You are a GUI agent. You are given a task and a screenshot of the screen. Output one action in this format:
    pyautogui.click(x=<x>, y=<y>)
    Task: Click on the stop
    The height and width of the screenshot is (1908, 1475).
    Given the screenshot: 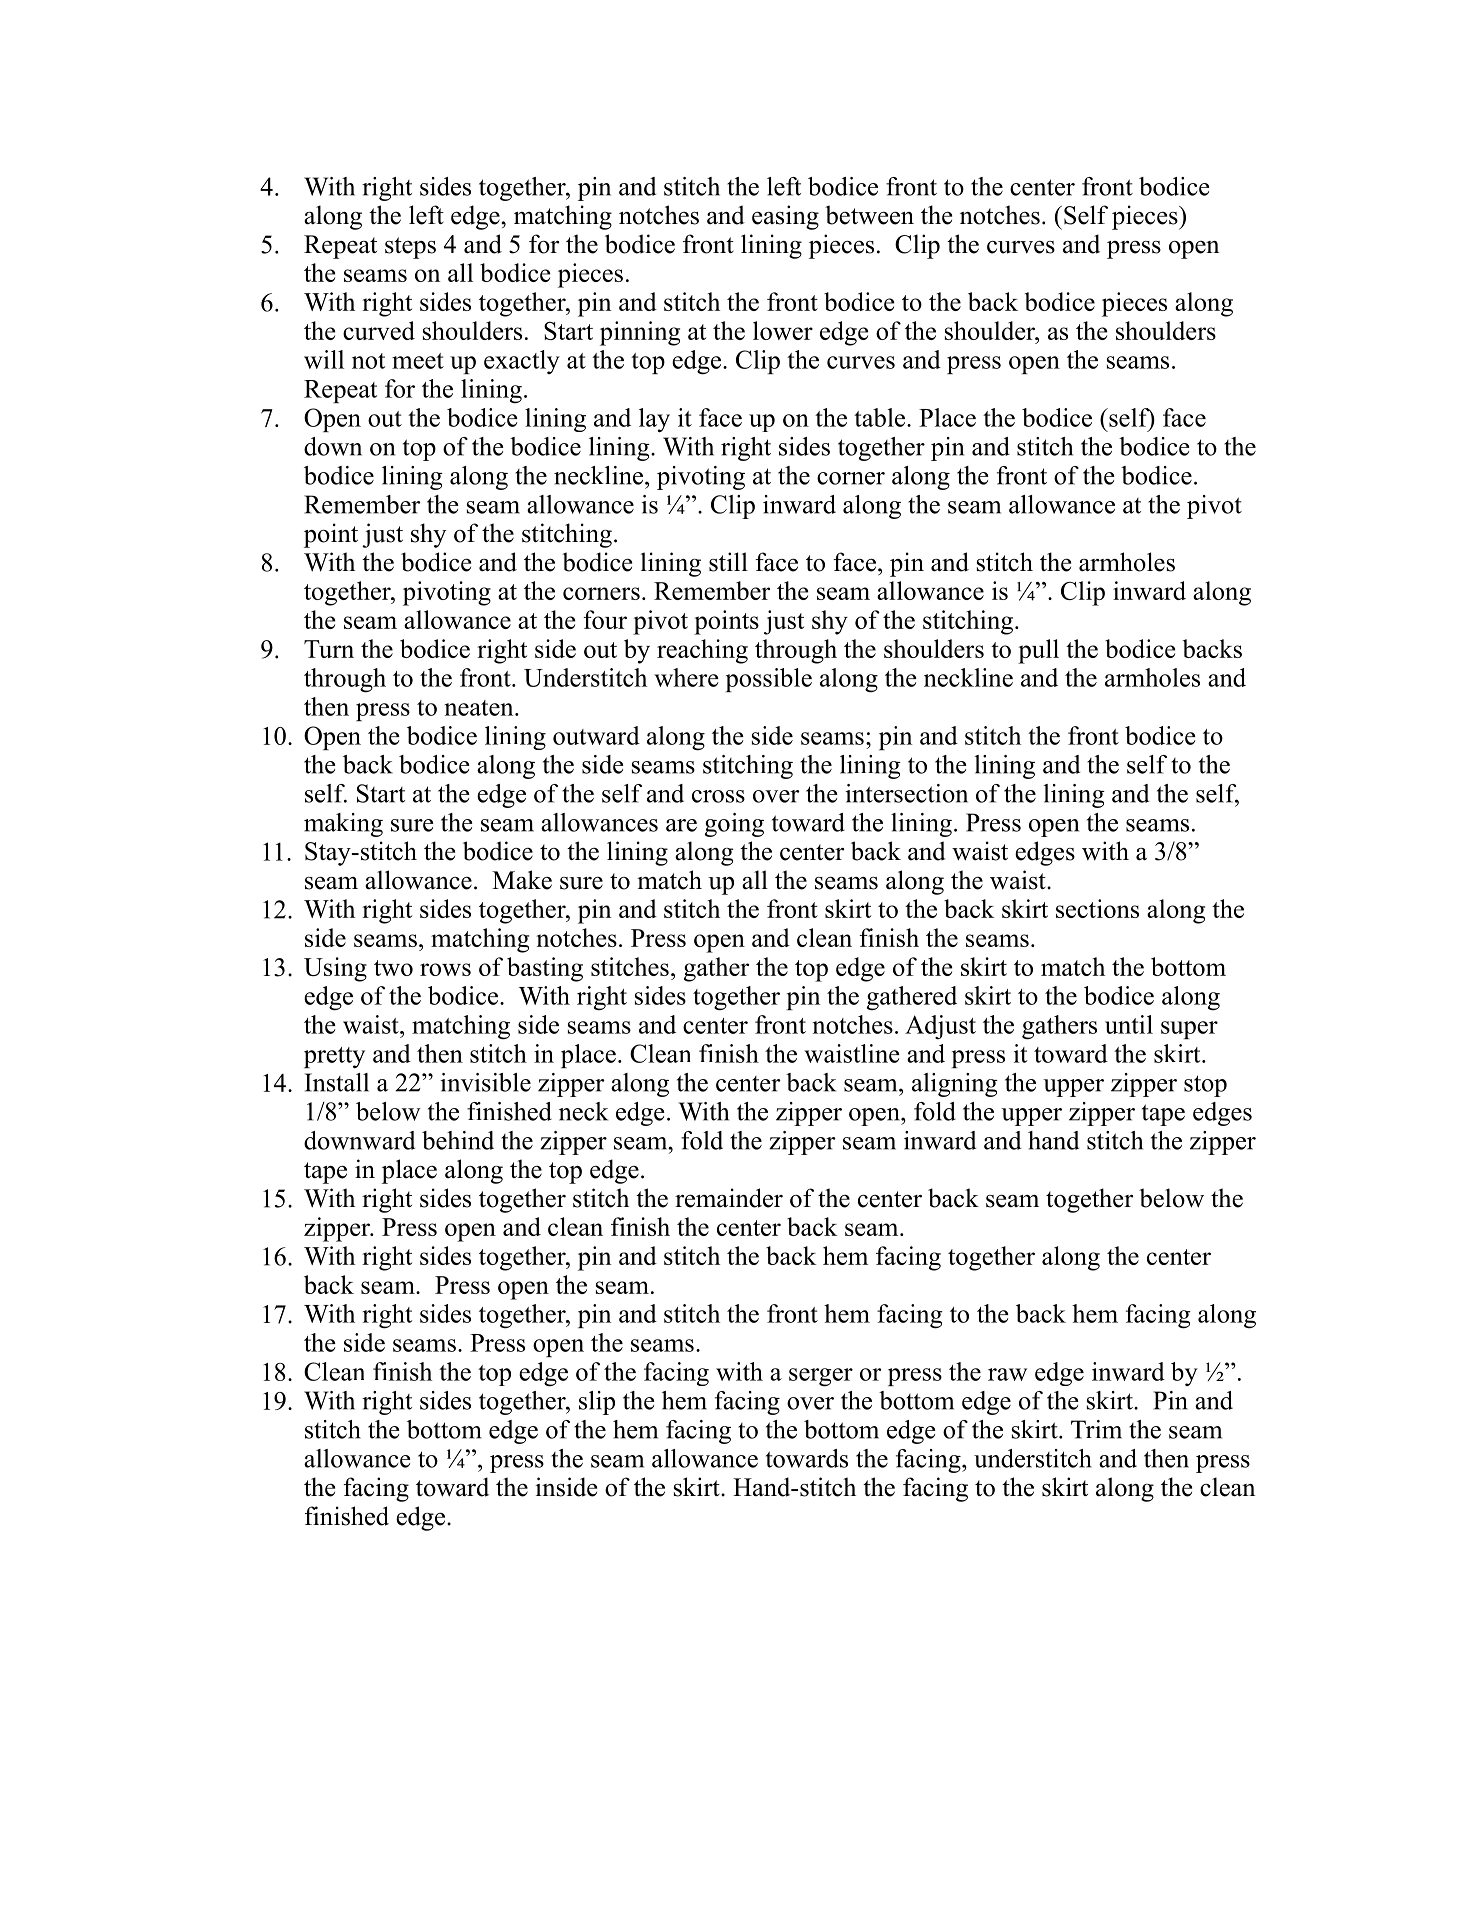 What is the action you would take?
    pyautogui.click(x=1205, y=1086)
